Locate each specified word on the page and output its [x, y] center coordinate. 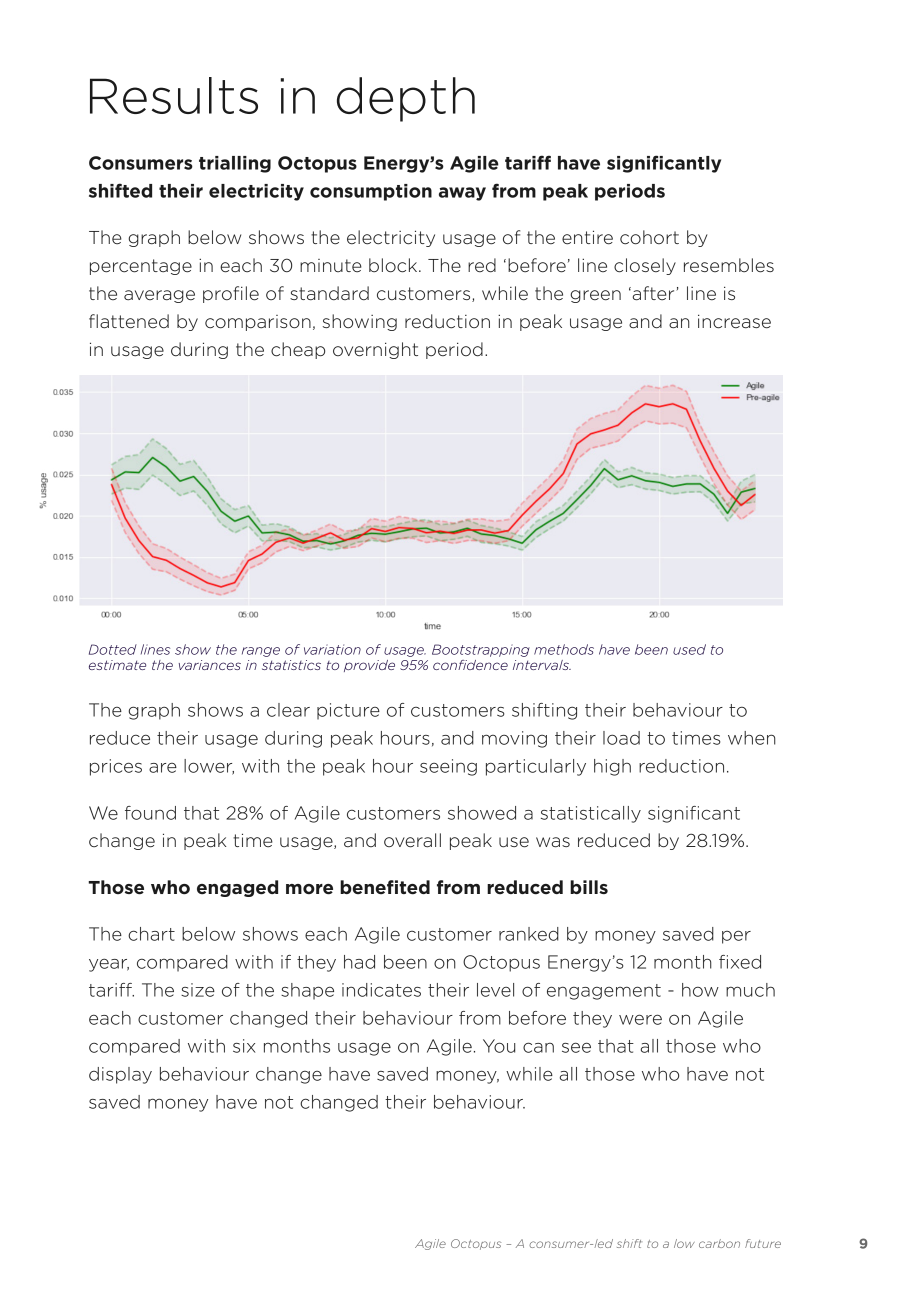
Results [174, 95]
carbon [719, 1243]
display [120, 1075]
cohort [649, 237]
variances [210, 665]
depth [406, 99]
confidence [470, 665]
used [689, 649]
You [499, 1046]
